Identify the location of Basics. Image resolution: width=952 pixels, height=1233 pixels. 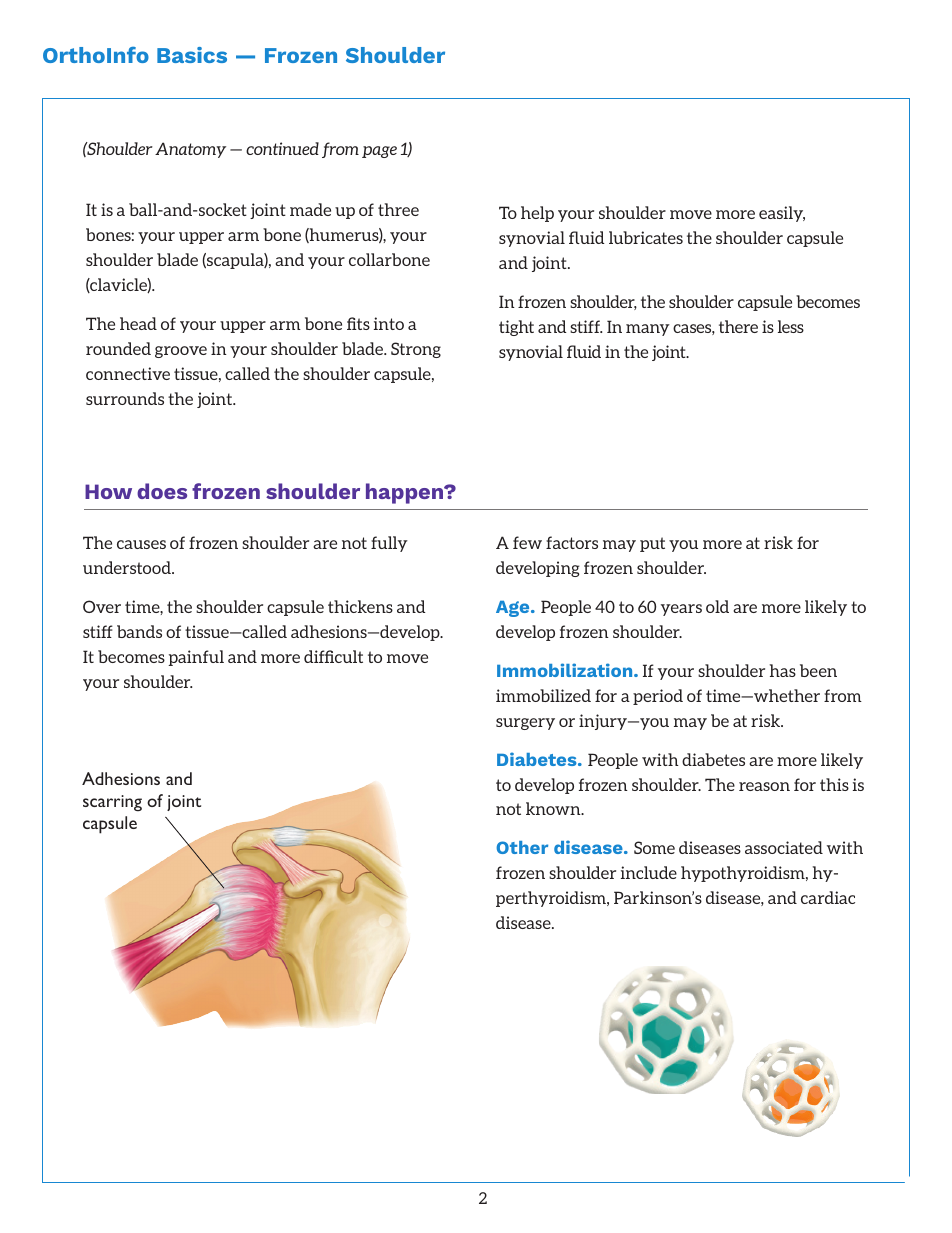
(192, 55).
